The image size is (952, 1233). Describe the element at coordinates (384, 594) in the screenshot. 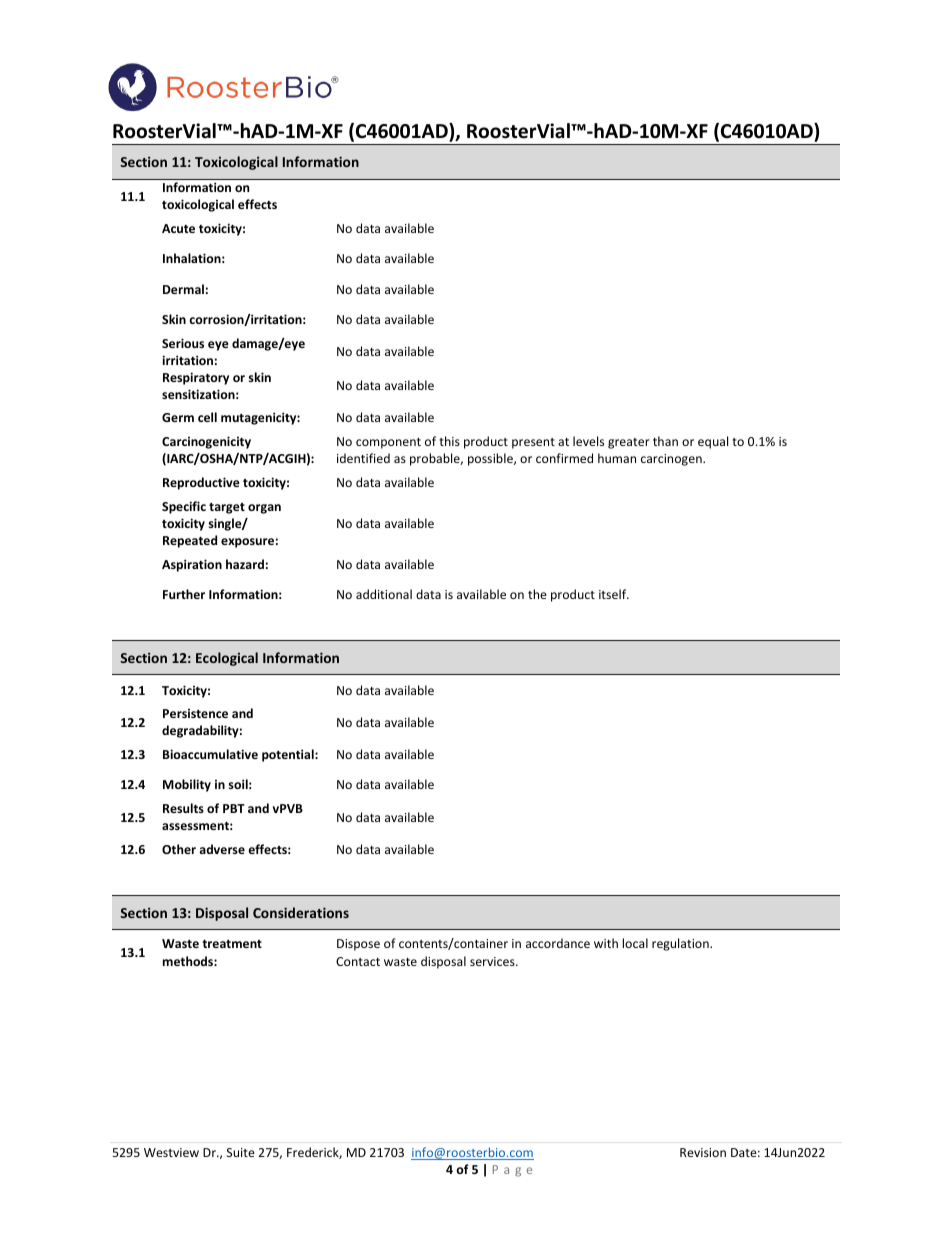

I see `additional` at that location.
